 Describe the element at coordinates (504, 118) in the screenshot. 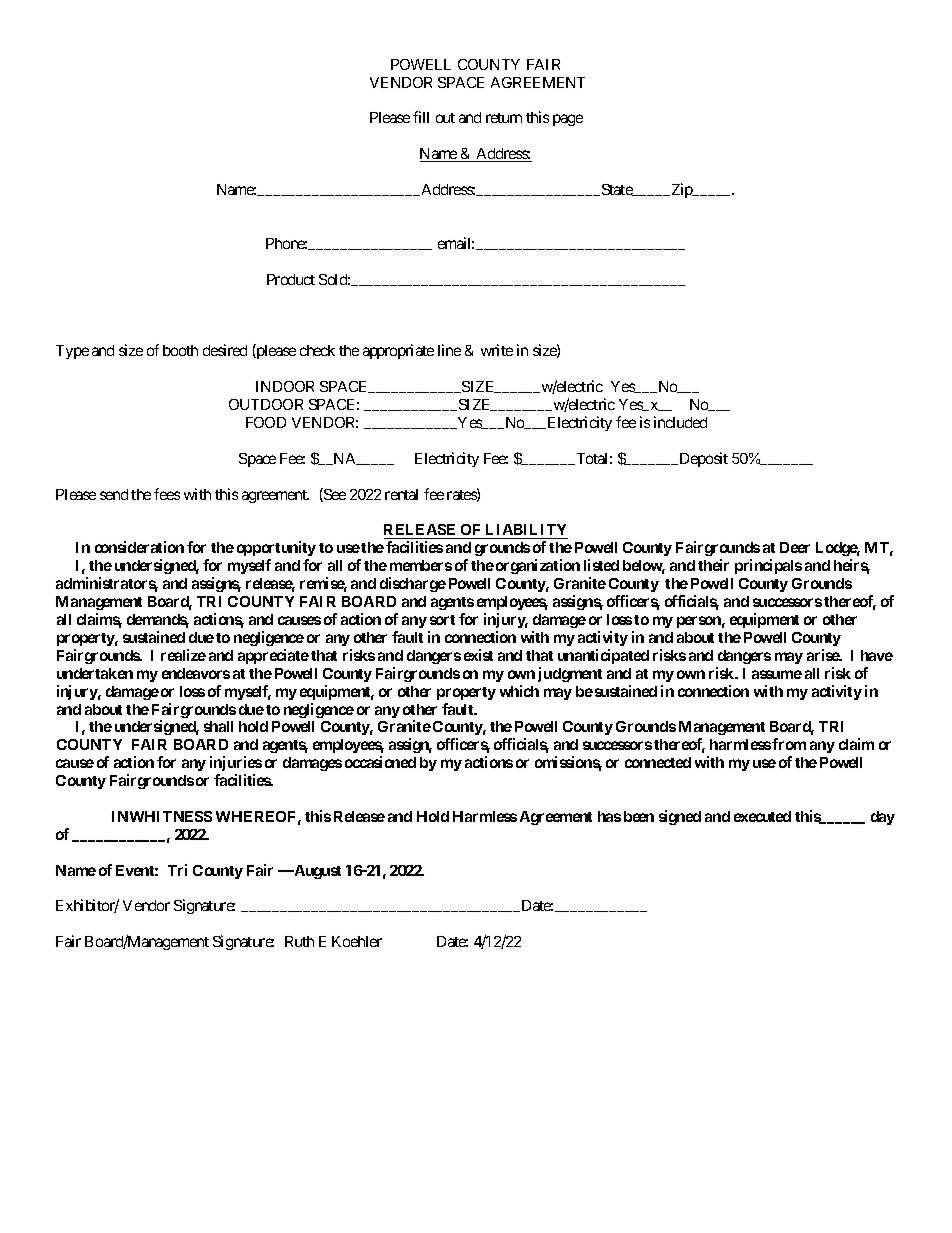

I see `return` at that location.
